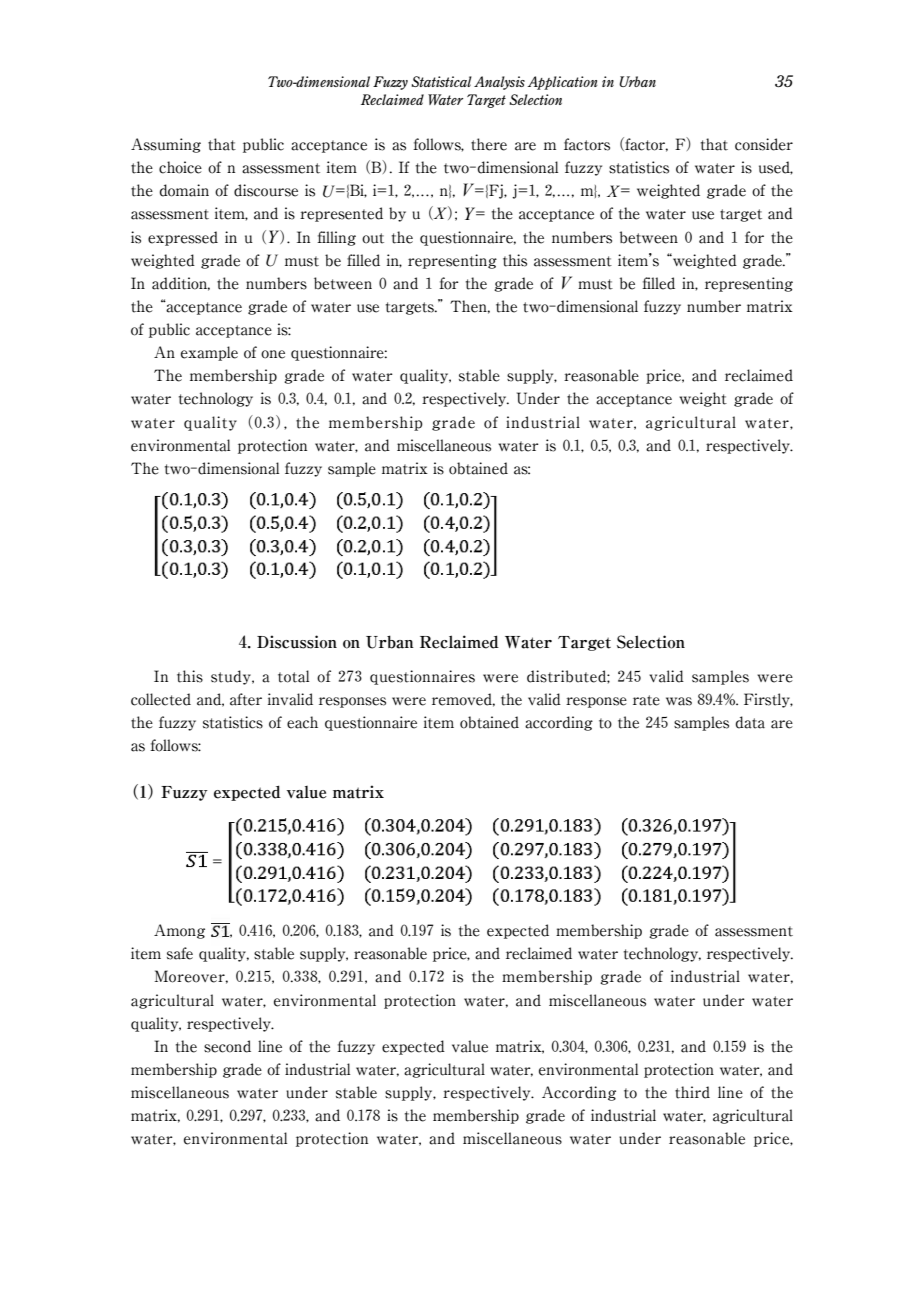  Describe the element at coordinates (463, 700) in the document. I see `removed` at that location.
